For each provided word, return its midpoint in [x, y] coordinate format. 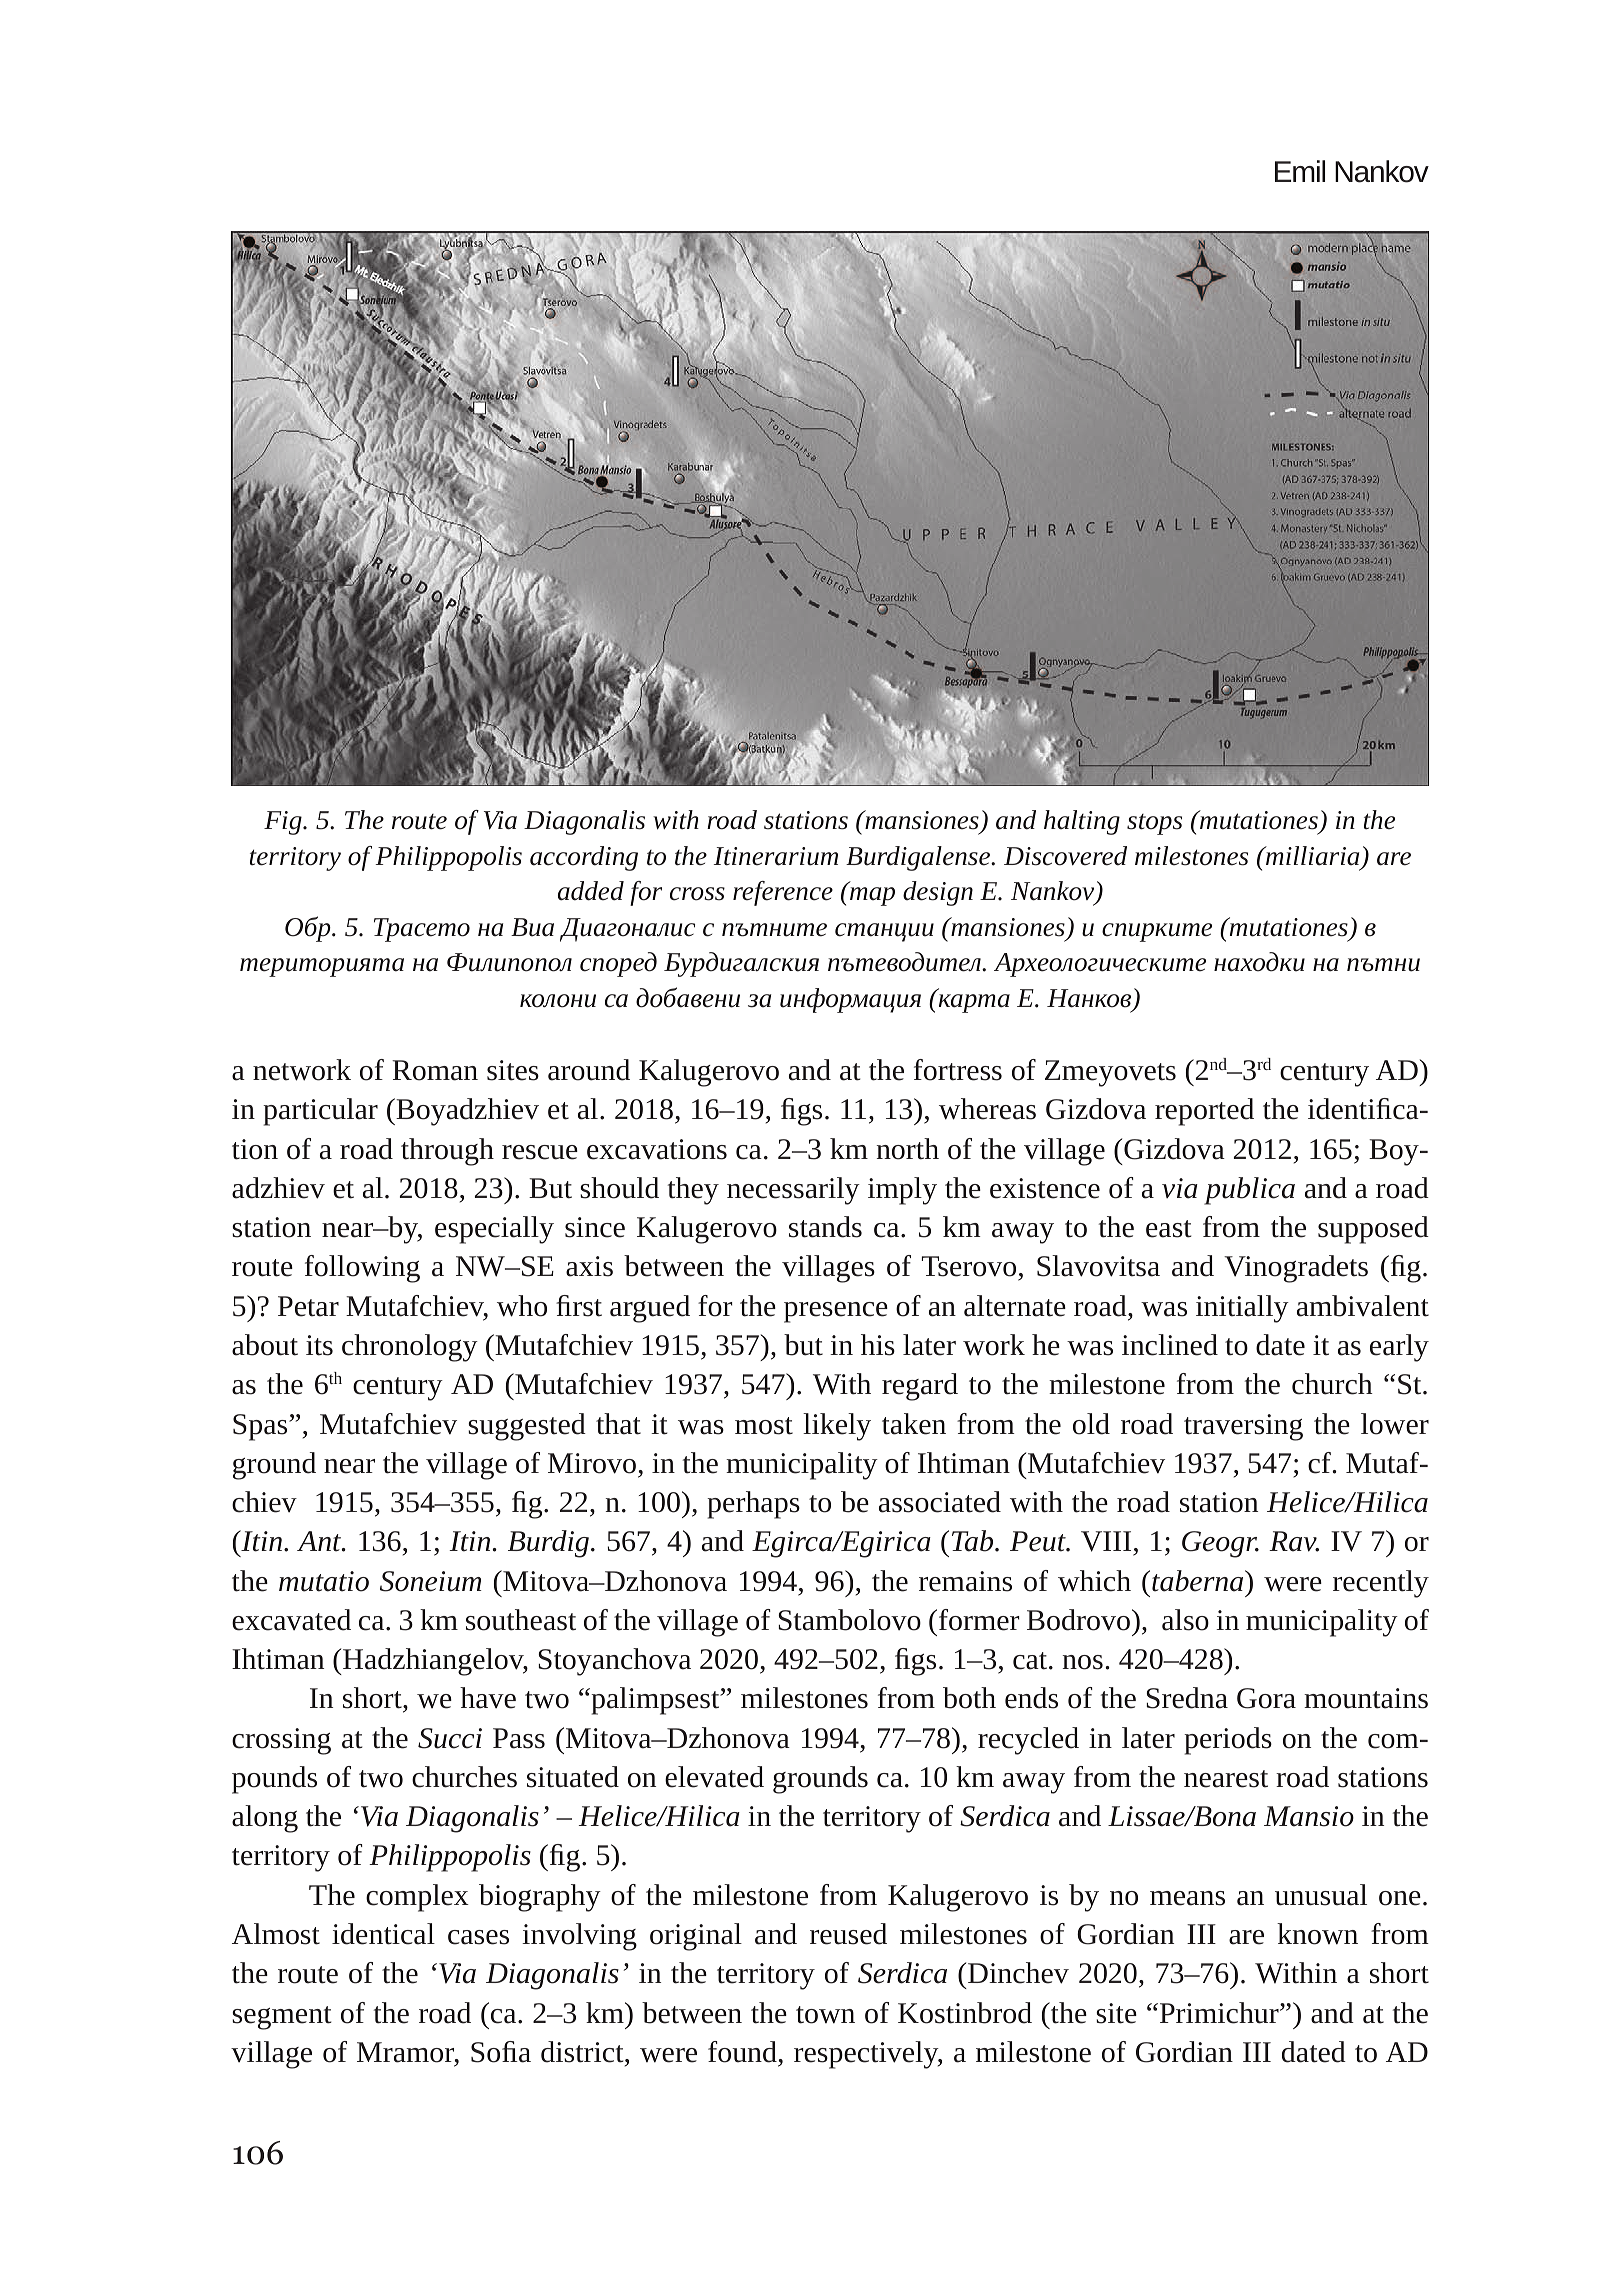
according [584, 858]
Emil [1300, 171]
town [825, 2015]
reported [1204, 1112]
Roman [435, 1070]
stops [1154, 824]
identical [383, 1934]
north [908, 1149]
